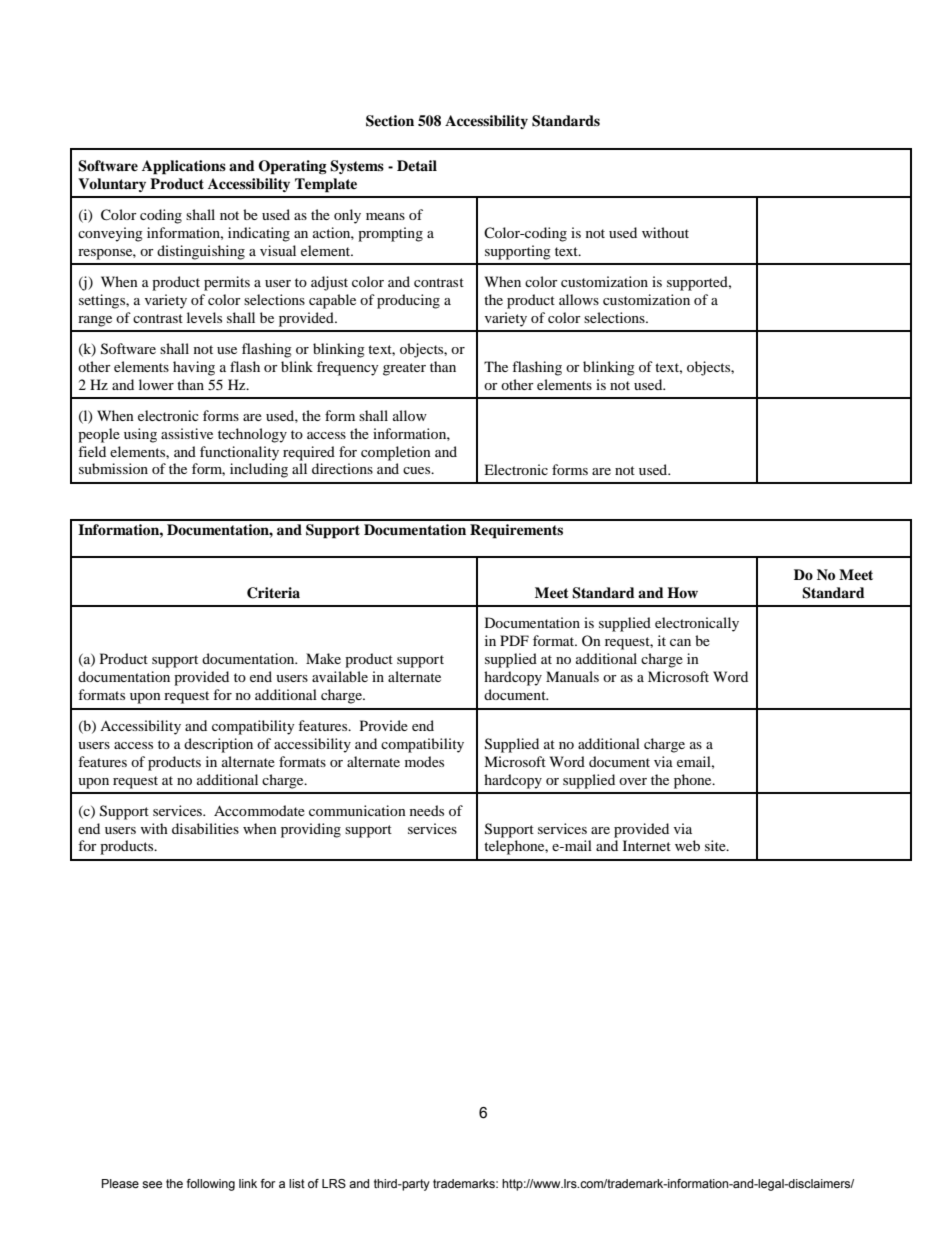  What do you see at coordinates (390, 121) in the document?
I see `Section` at bounding box center [390, 121].
